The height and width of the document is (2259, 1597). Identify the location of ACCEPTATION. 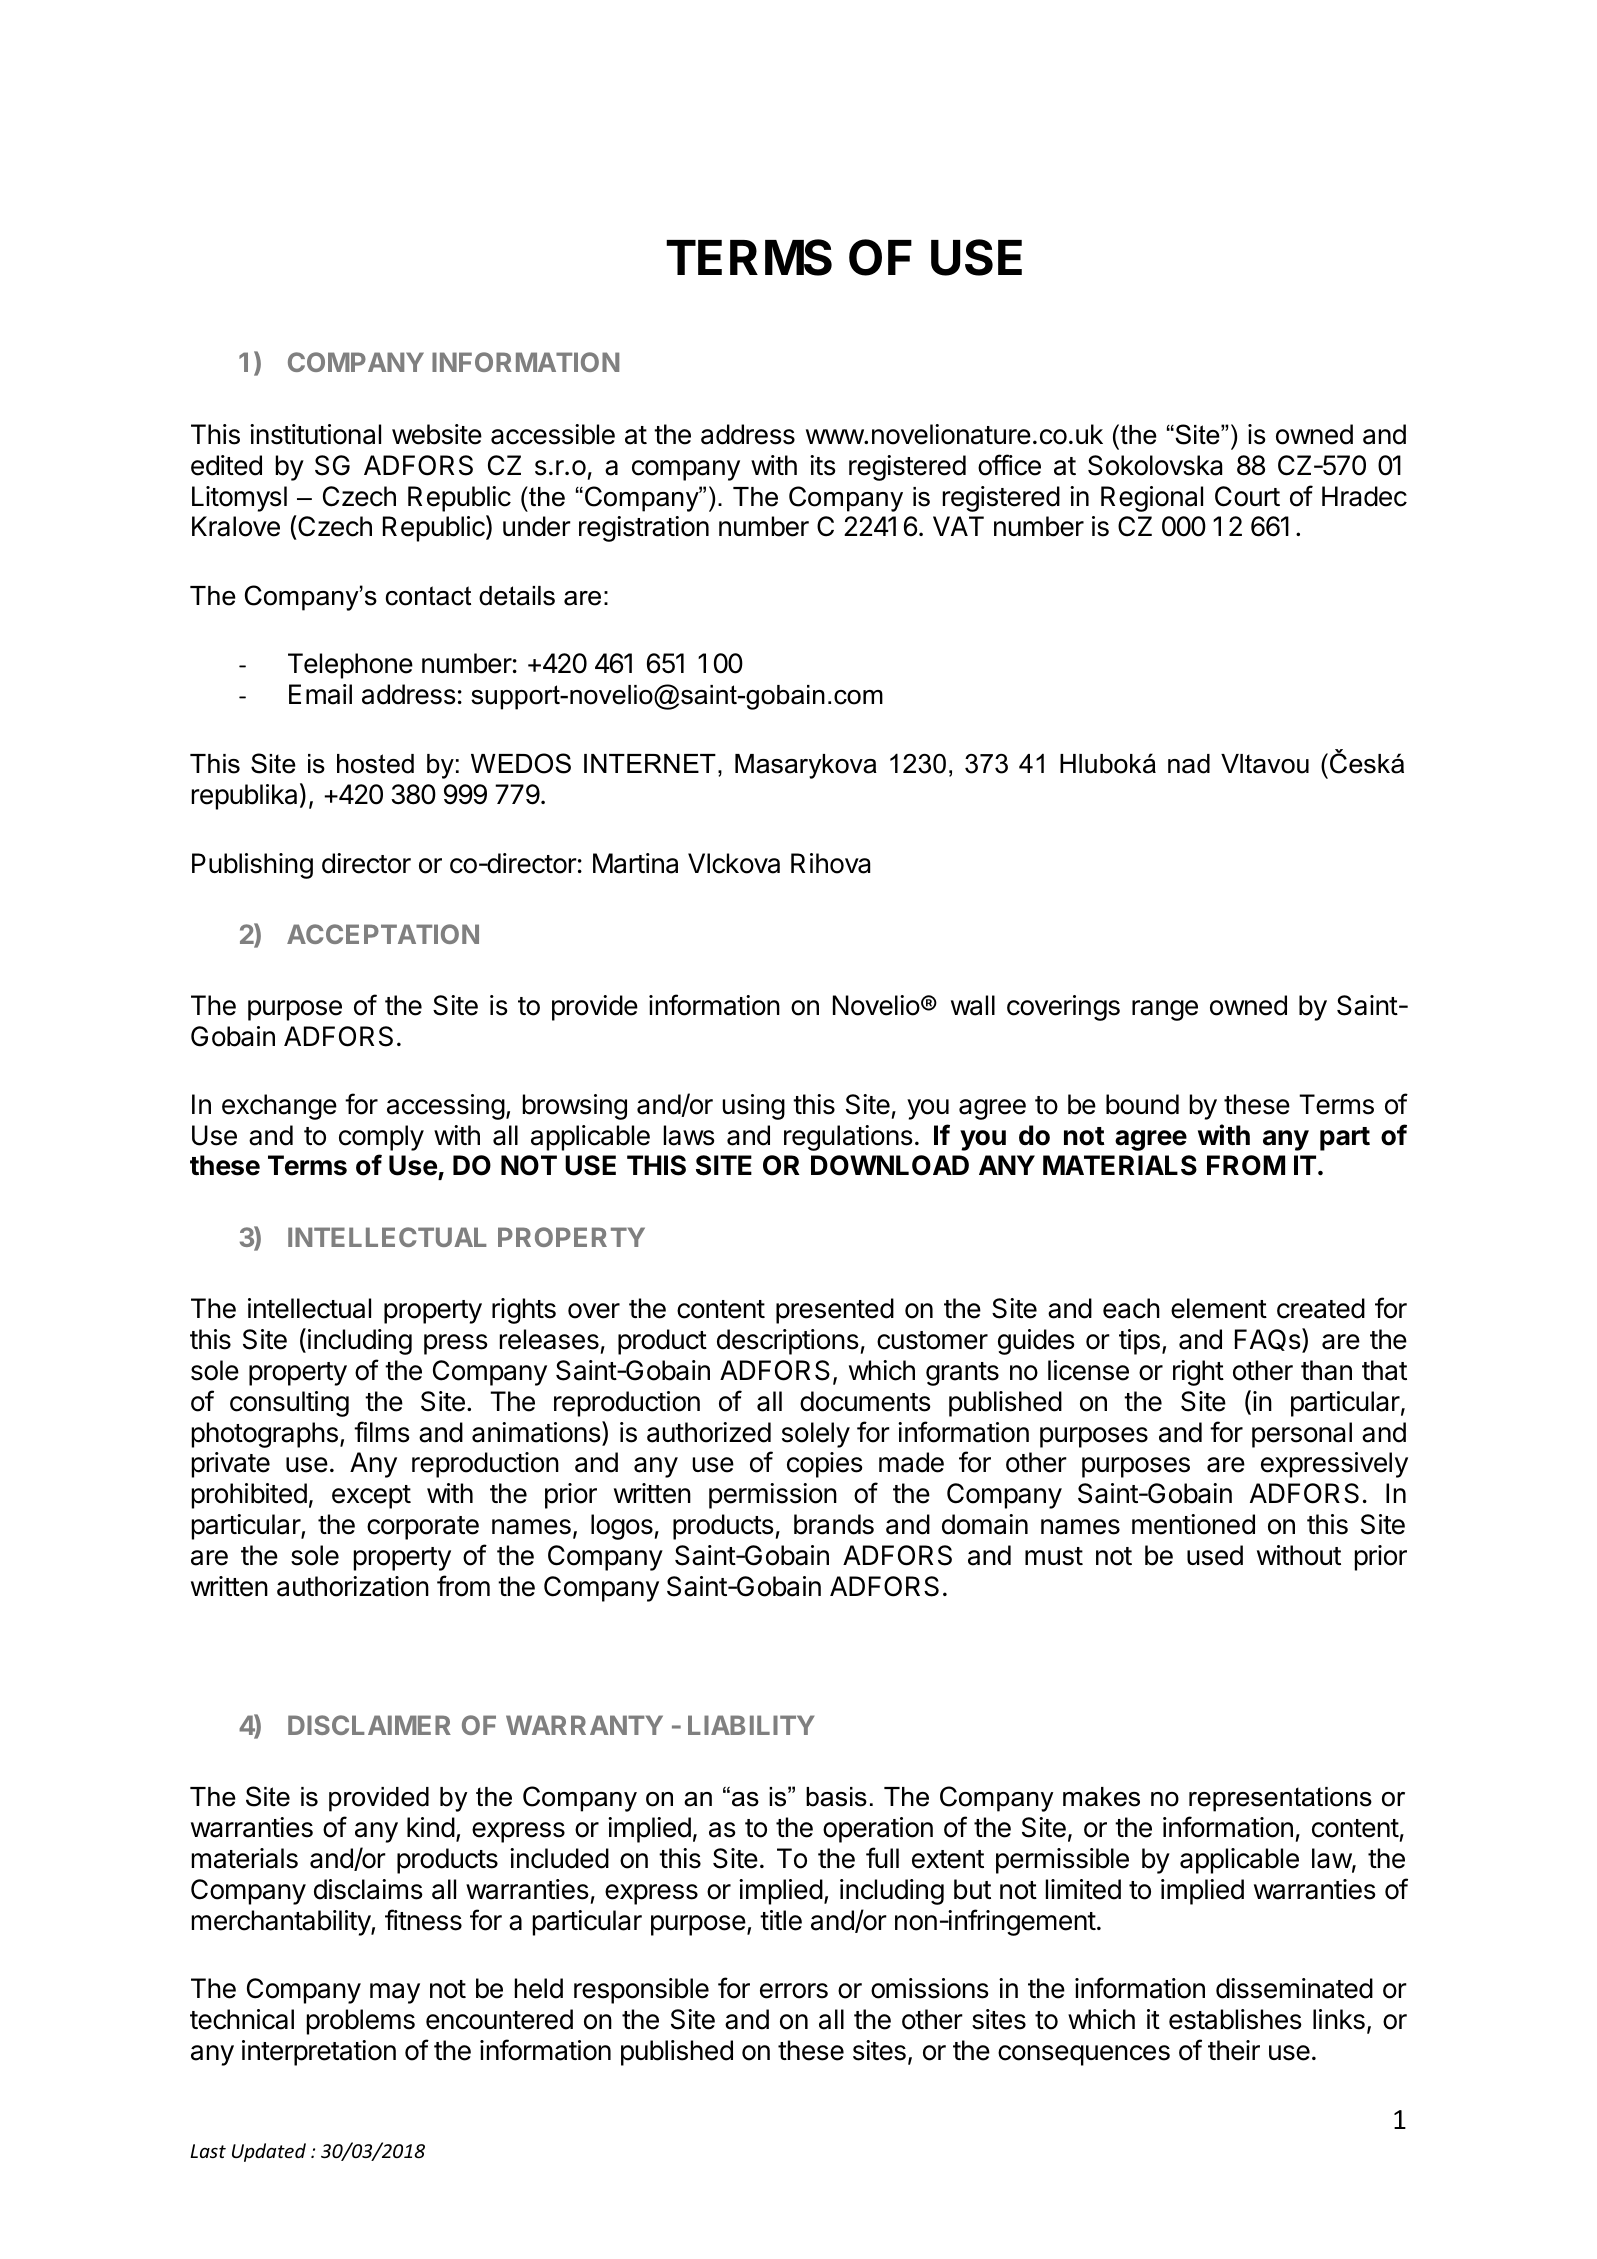
(383, 934).
